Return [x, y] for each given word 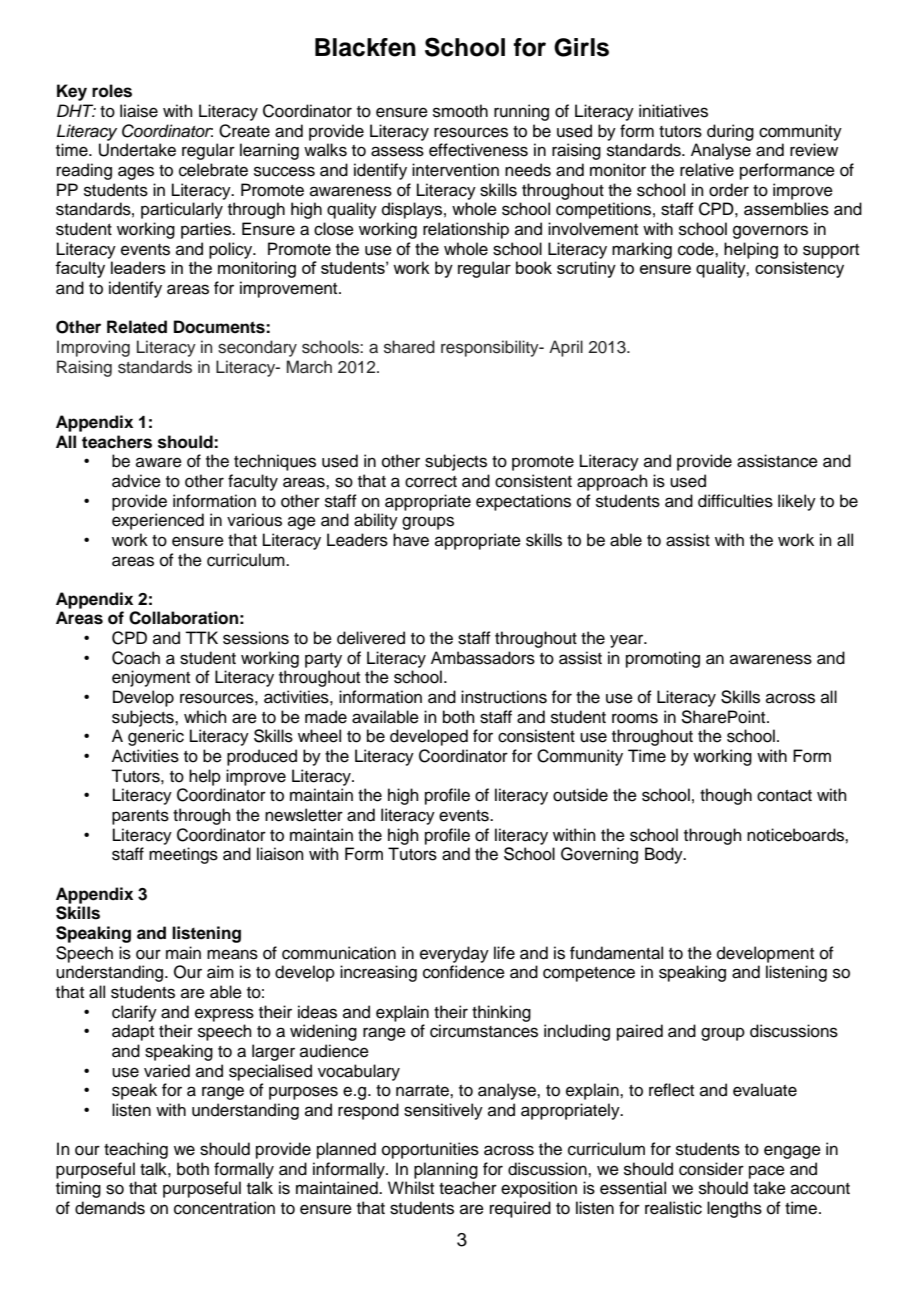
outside [580, 795]
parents [140, 817]
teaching [136, 1150]
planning [446, 1170]
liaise [139, 111]
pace [767, 1172]
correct [431, 482]
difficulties [735, 501]
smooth [460, 111]
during [730, 132]
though [726, 796]
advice [136, 481]
